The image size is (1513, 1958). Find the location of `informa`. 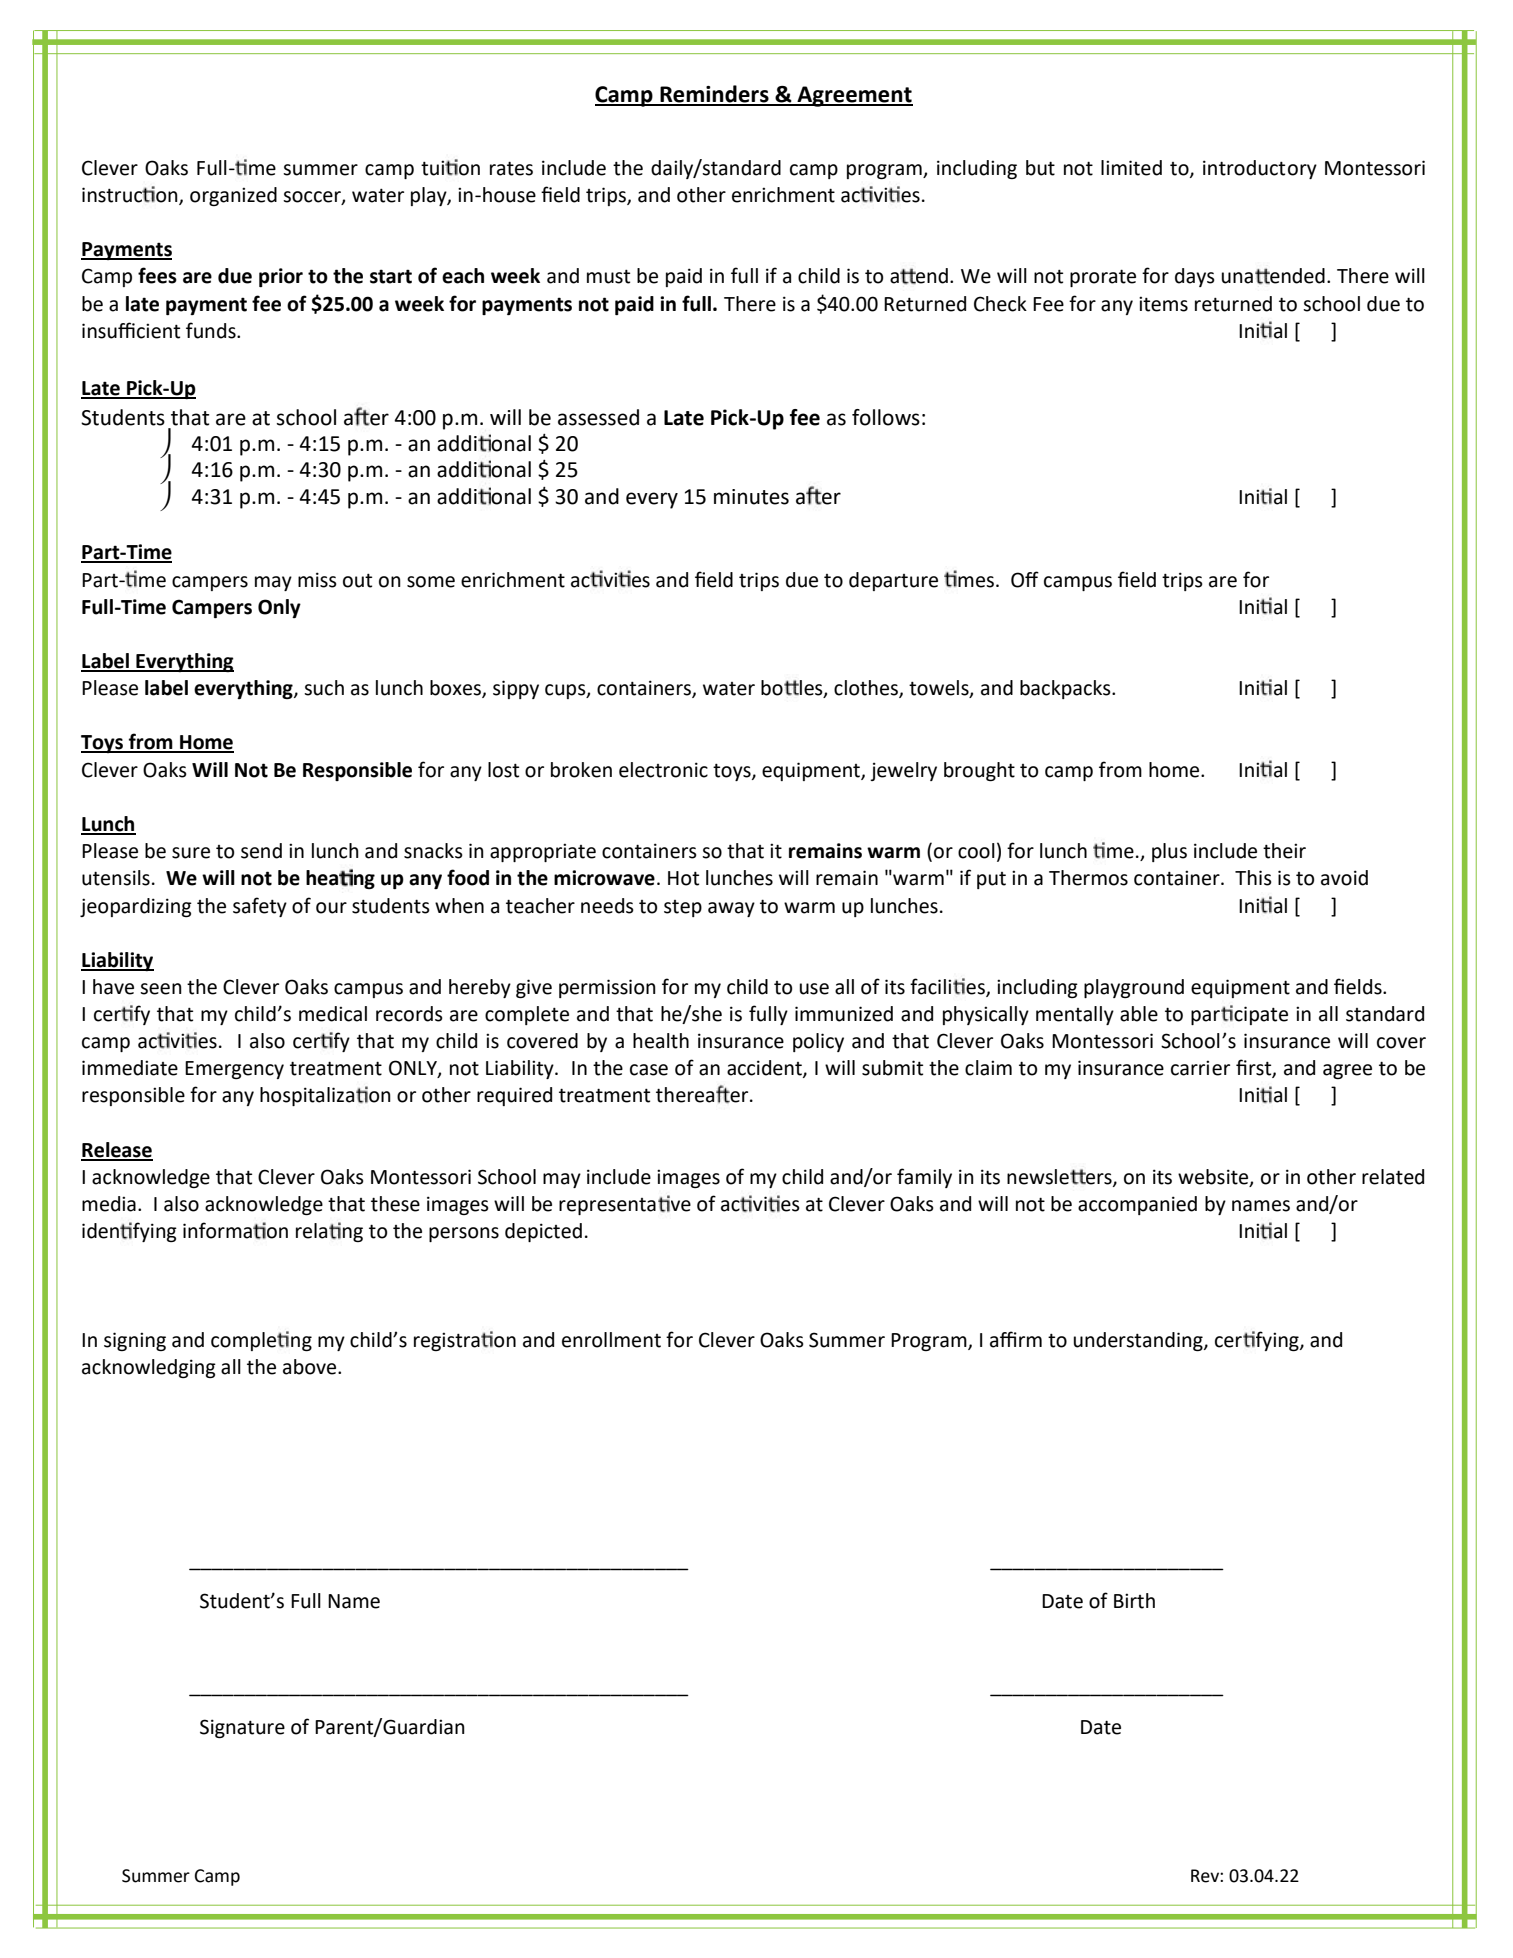

informa is located at coordinates (218, 1230).
